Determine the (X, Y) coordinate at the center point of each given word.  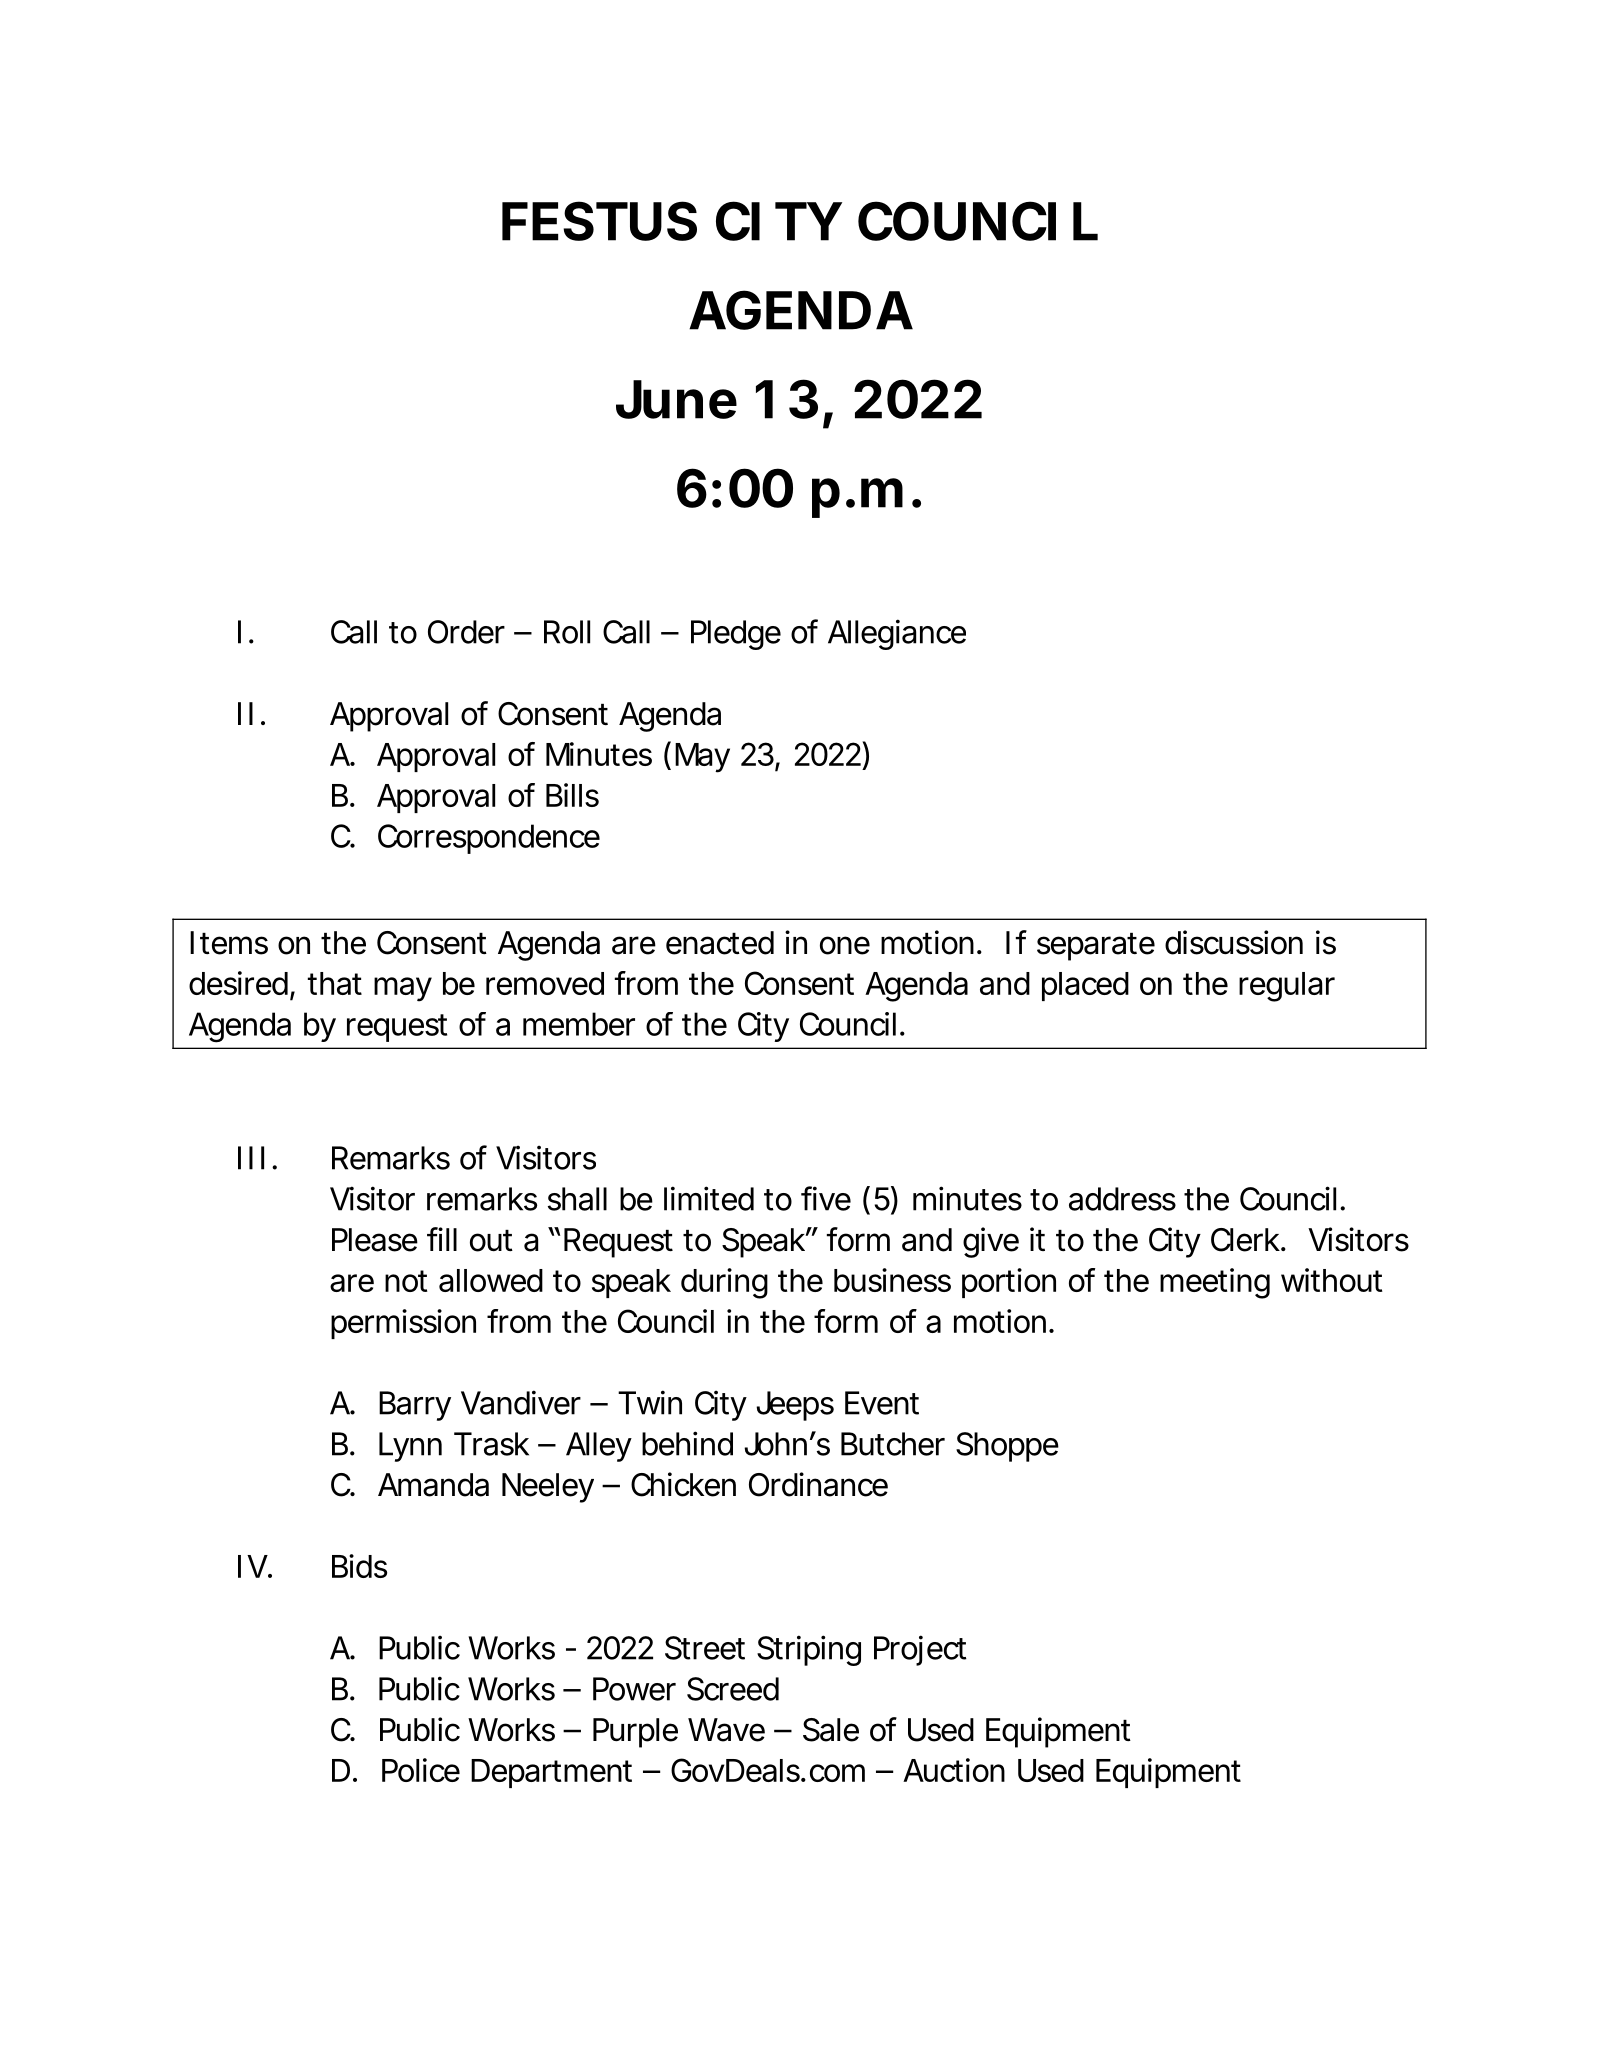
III (251, 1158)
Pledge (736, 635)
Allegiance (897, 634)
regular (1287, 987)
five (826, 1198)
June (676, 399)
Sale (831, 1730)
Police (421, 1770)
